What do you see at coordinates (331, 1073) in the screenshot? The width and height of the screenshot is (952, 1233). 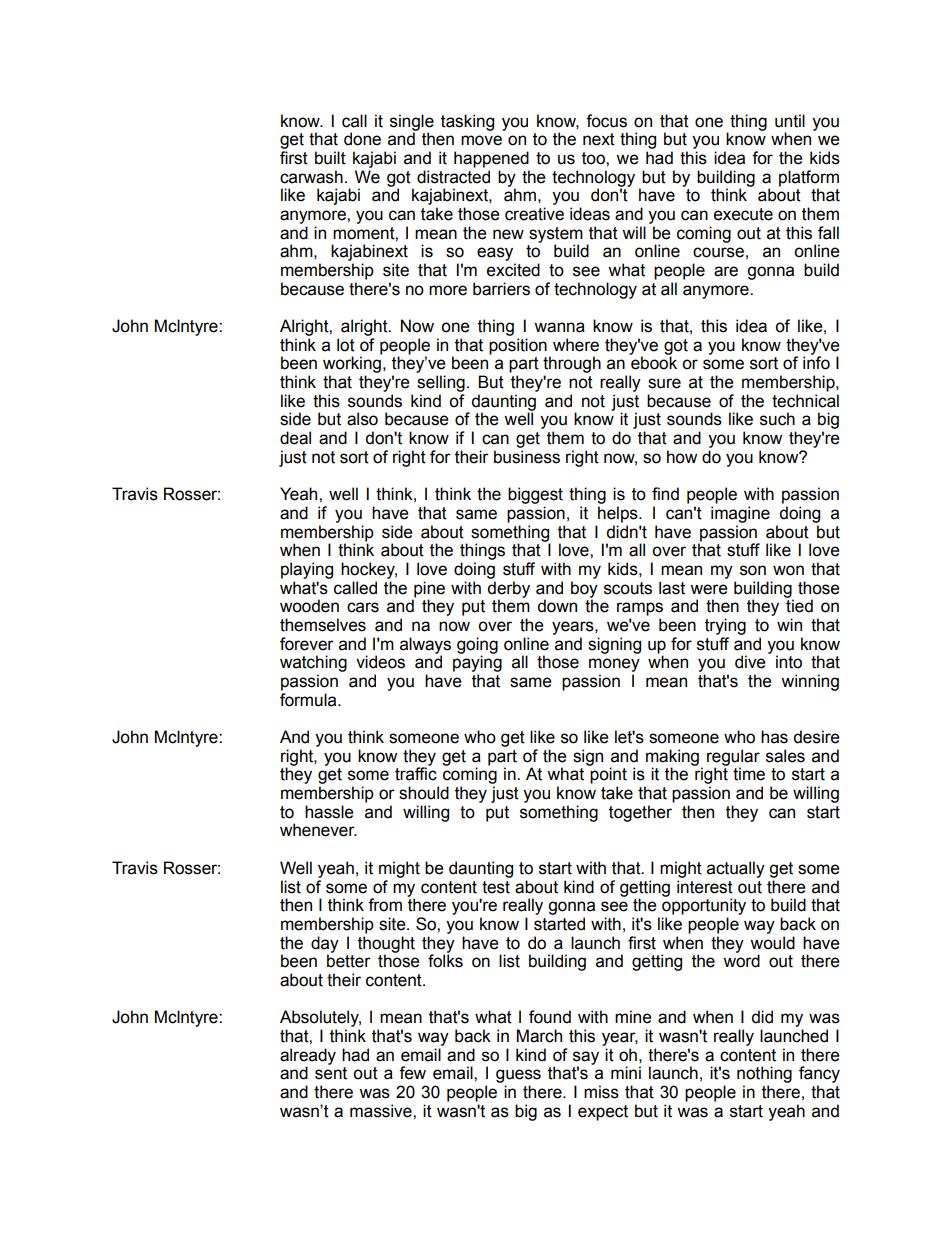 I see `sent` at bounding box center [331, 1073].
